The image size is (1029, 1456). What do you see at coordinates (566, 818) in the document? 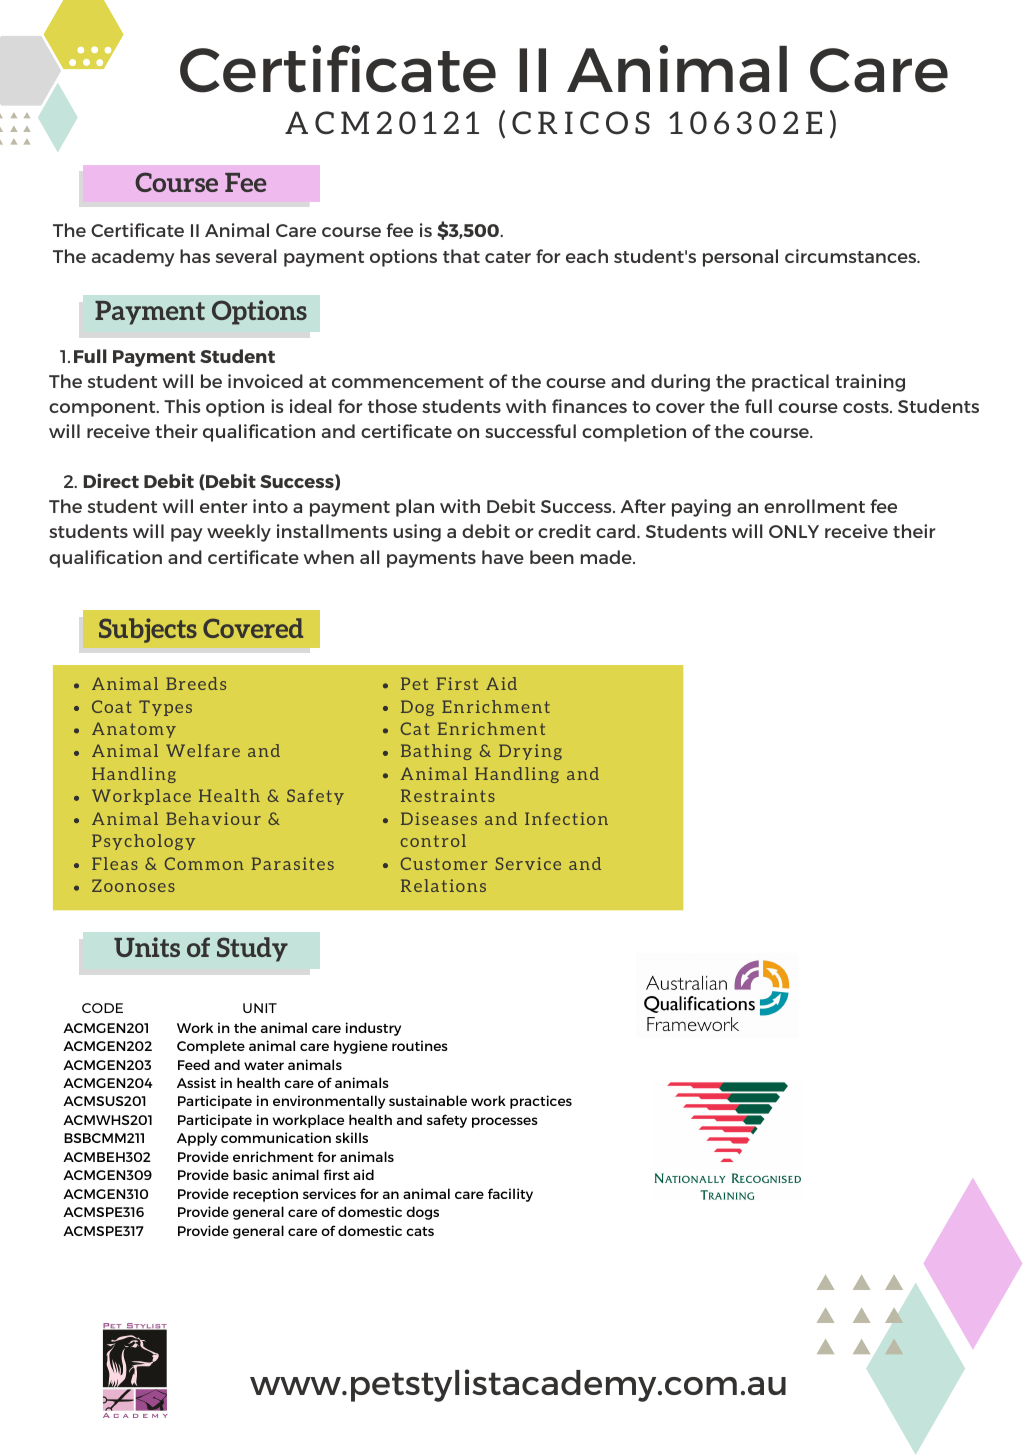
I see `Infection` at bounding box center [566, 818].
